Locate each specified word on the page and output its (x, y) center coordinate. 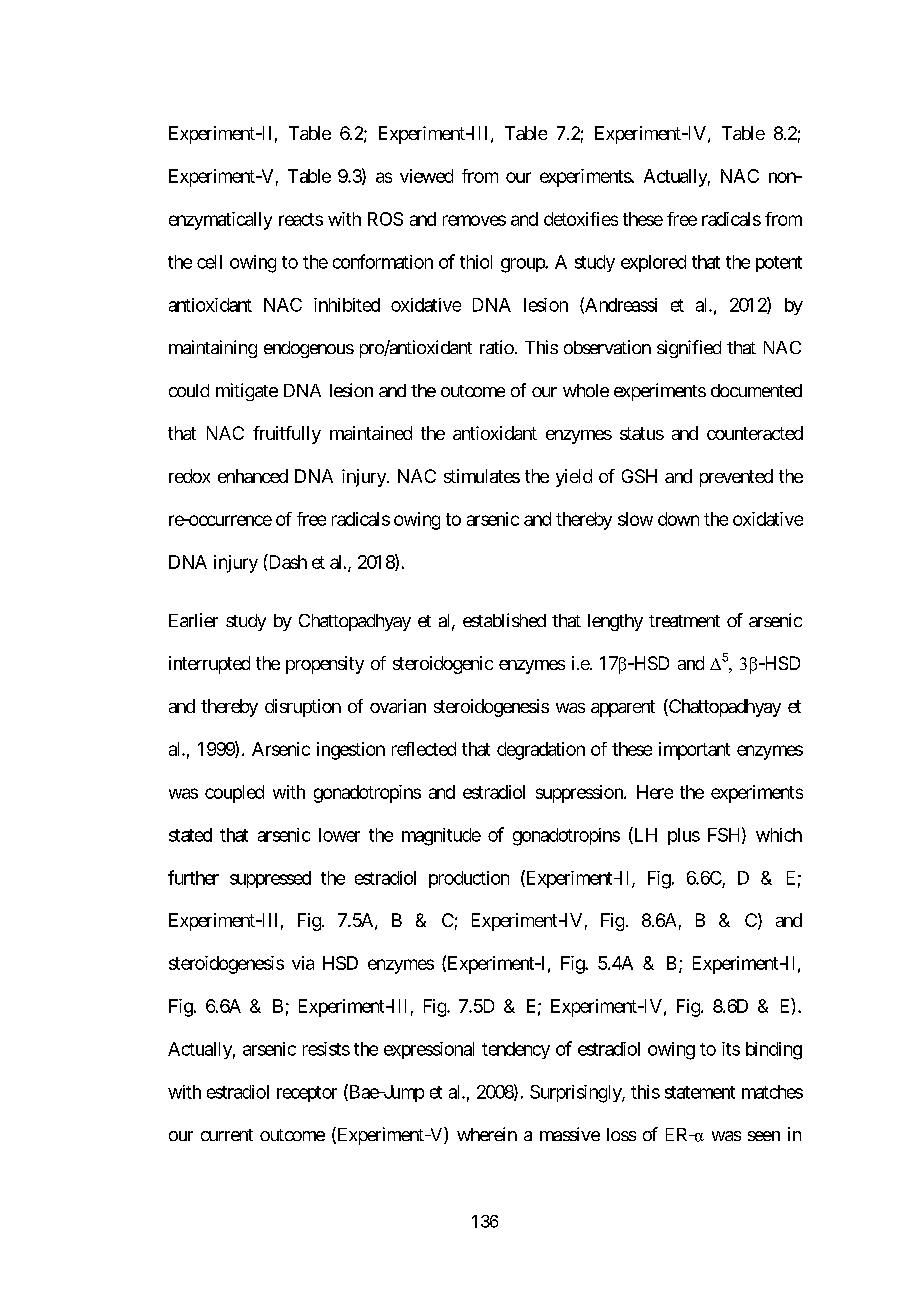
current (227, 1135)
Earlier (193, 620)
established (504, 620)
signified (689, 349)
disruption (303, 708)
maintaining (213, 349)
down (678, 519)
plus (684, 836)
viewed (426, 176)
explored (653, 263)
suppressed (270, 879)
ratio (497, 347)
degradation (541, 751)
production (469, 879)
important (694, 751)
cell (209, 262)
